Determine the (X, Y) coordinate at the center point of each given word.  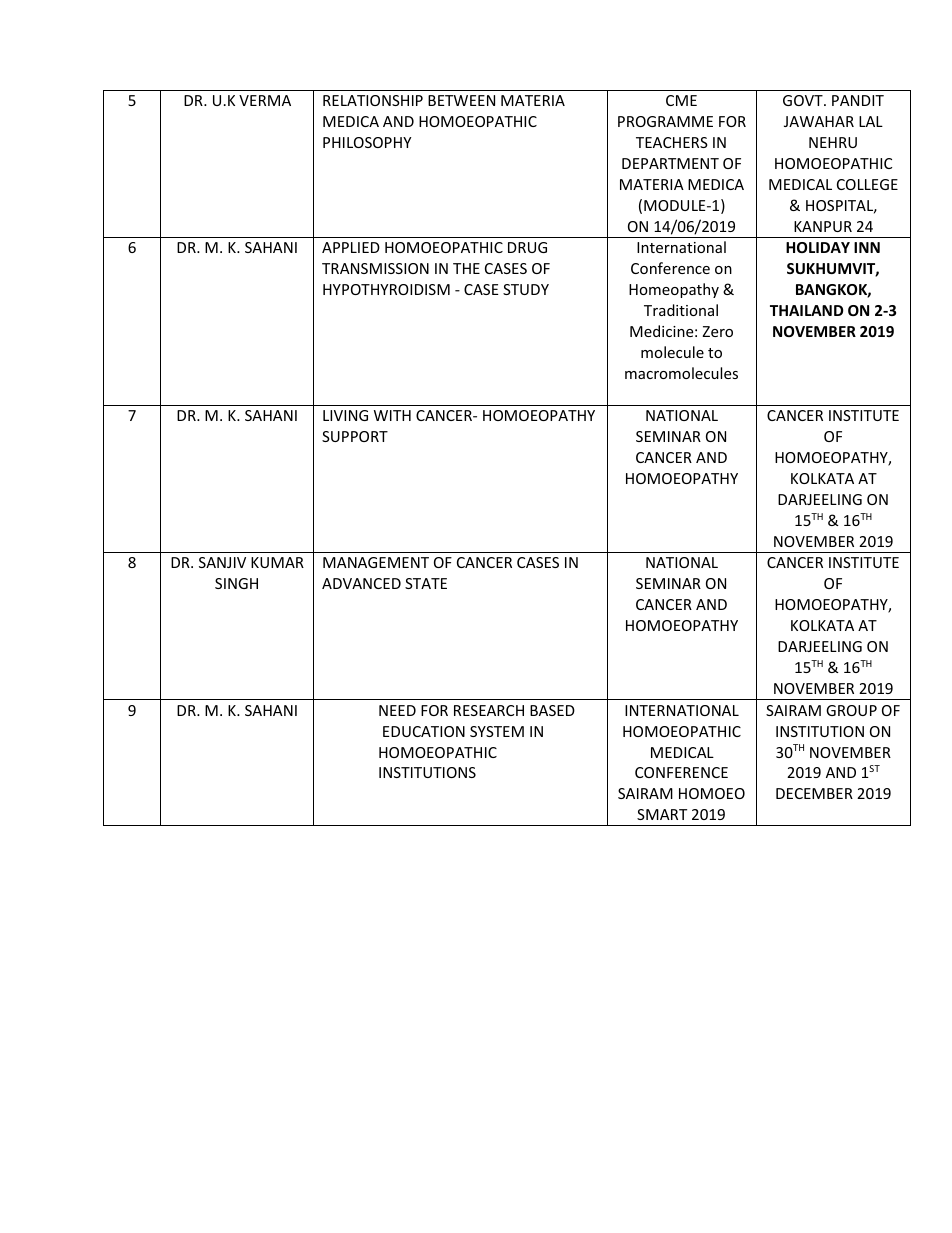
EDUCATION (424, 731)
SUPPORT (355, 436)
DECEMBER (814, 793)
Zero (717, 331)
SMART (662, 814)
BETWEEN (461, 100)
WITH (392, 415)
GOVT (804, 100)
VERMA (265, 100)
